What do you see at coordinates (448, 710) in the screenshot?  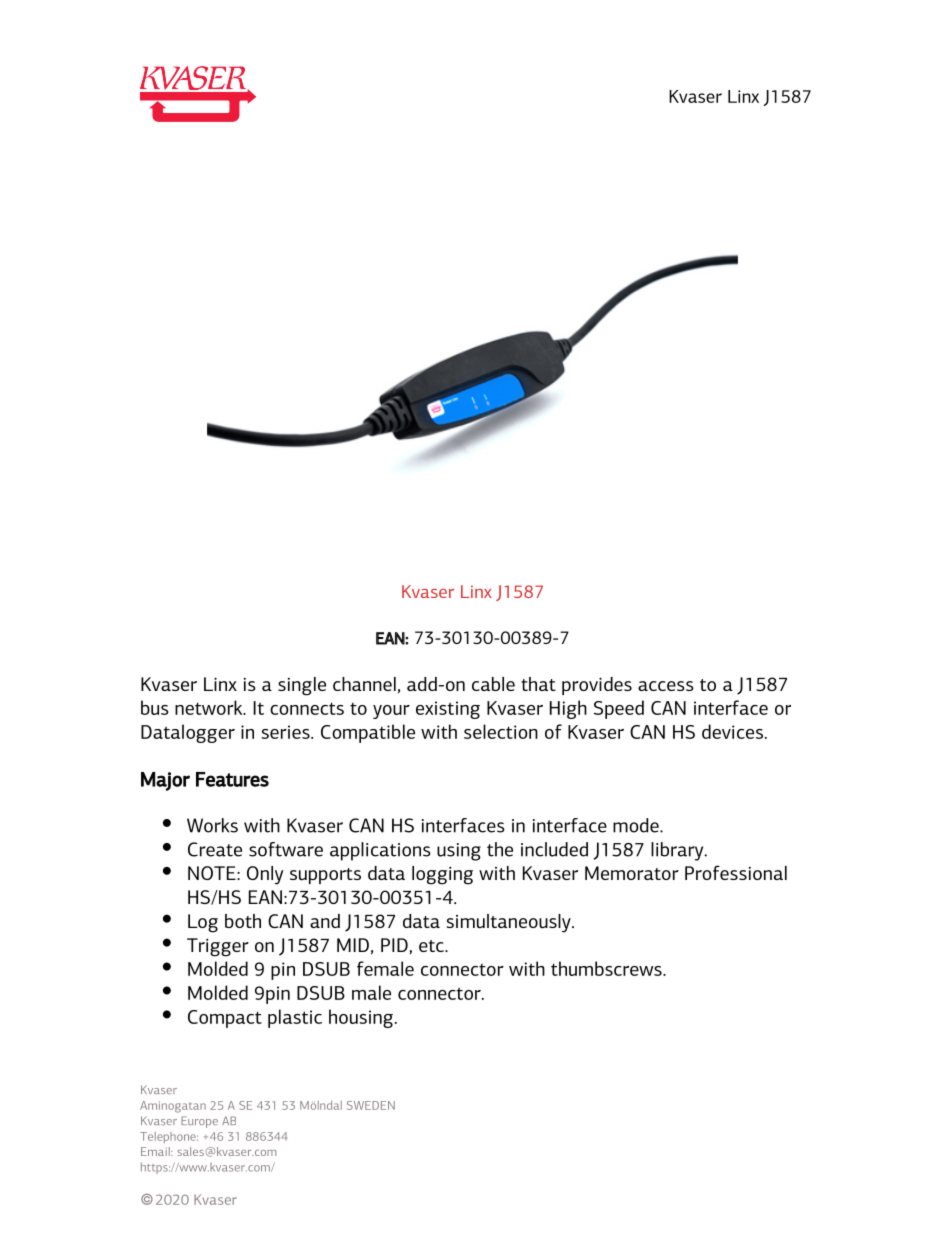 I see `existing` at bounding box center [448, 710].
